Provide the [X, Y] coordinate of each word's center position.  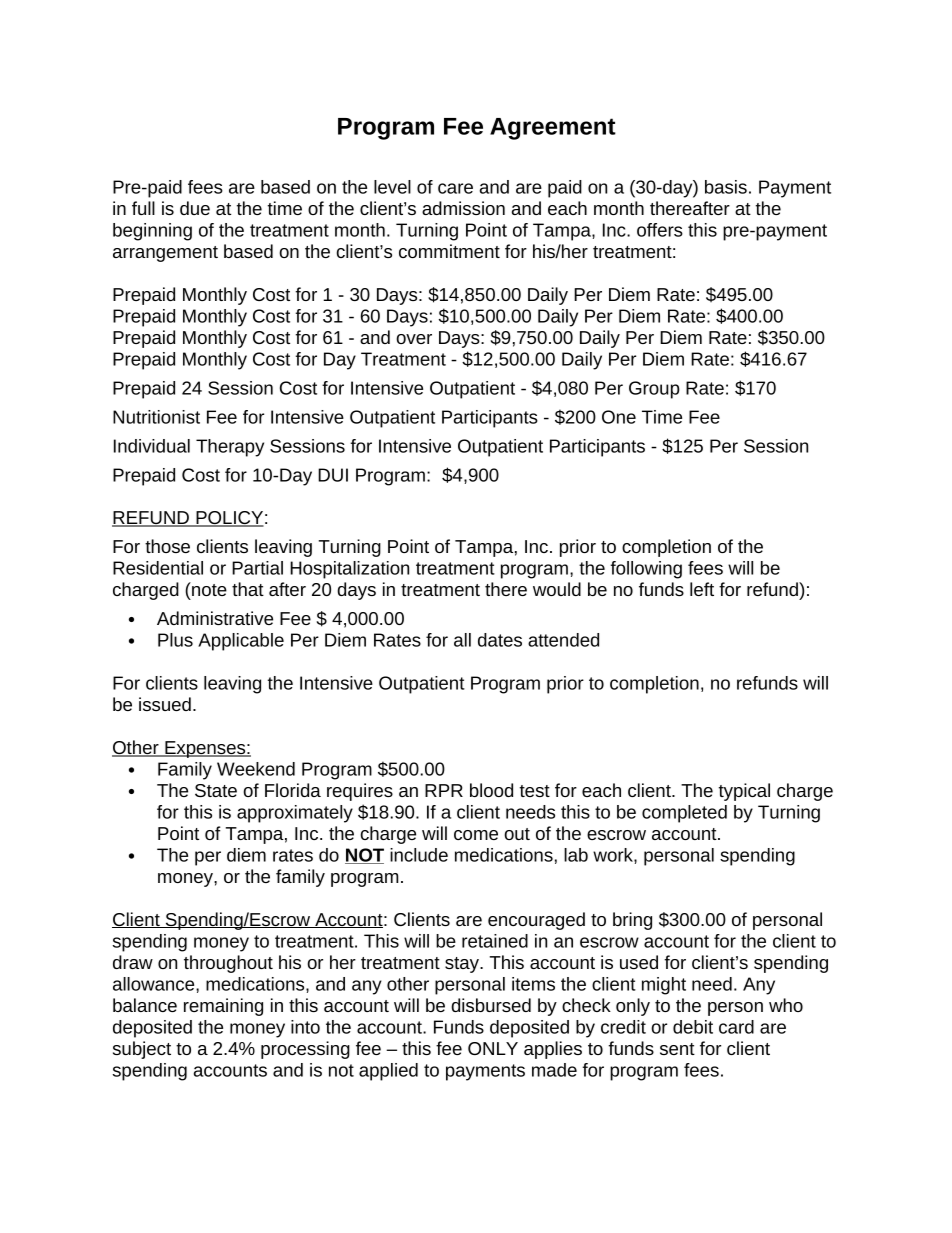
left [702, 589]
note [208, 589]
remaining [223, 1007]
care [455, 188]
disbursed [491, 1005]
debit [693, 1027]
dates [500, 640]
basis [726, 187]
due [195, 208]
